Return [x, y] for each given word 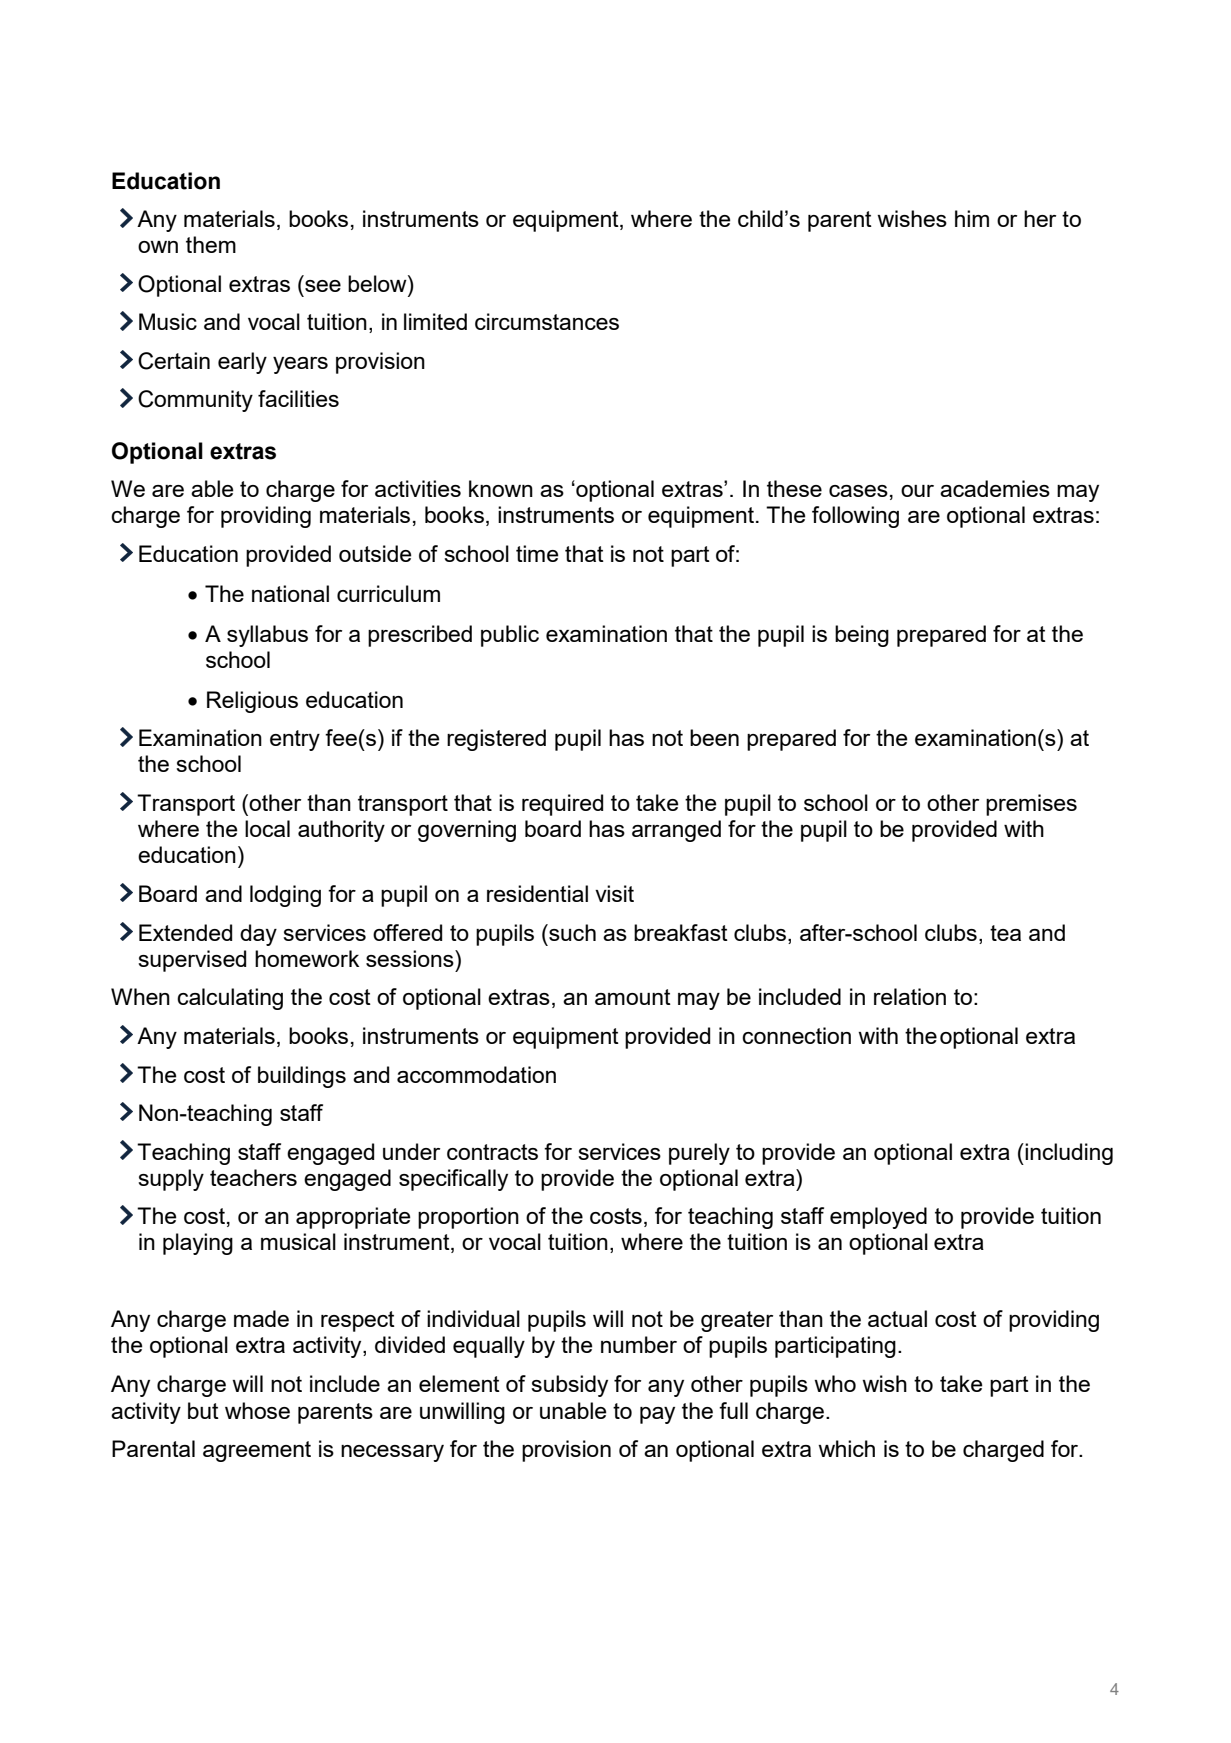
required [562, 805]
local [267, 828]
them [211, 244]
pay [657, 1415]
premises [1031, 805]
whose [257, 1410]
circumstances [547, 321]
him [972, 218]
